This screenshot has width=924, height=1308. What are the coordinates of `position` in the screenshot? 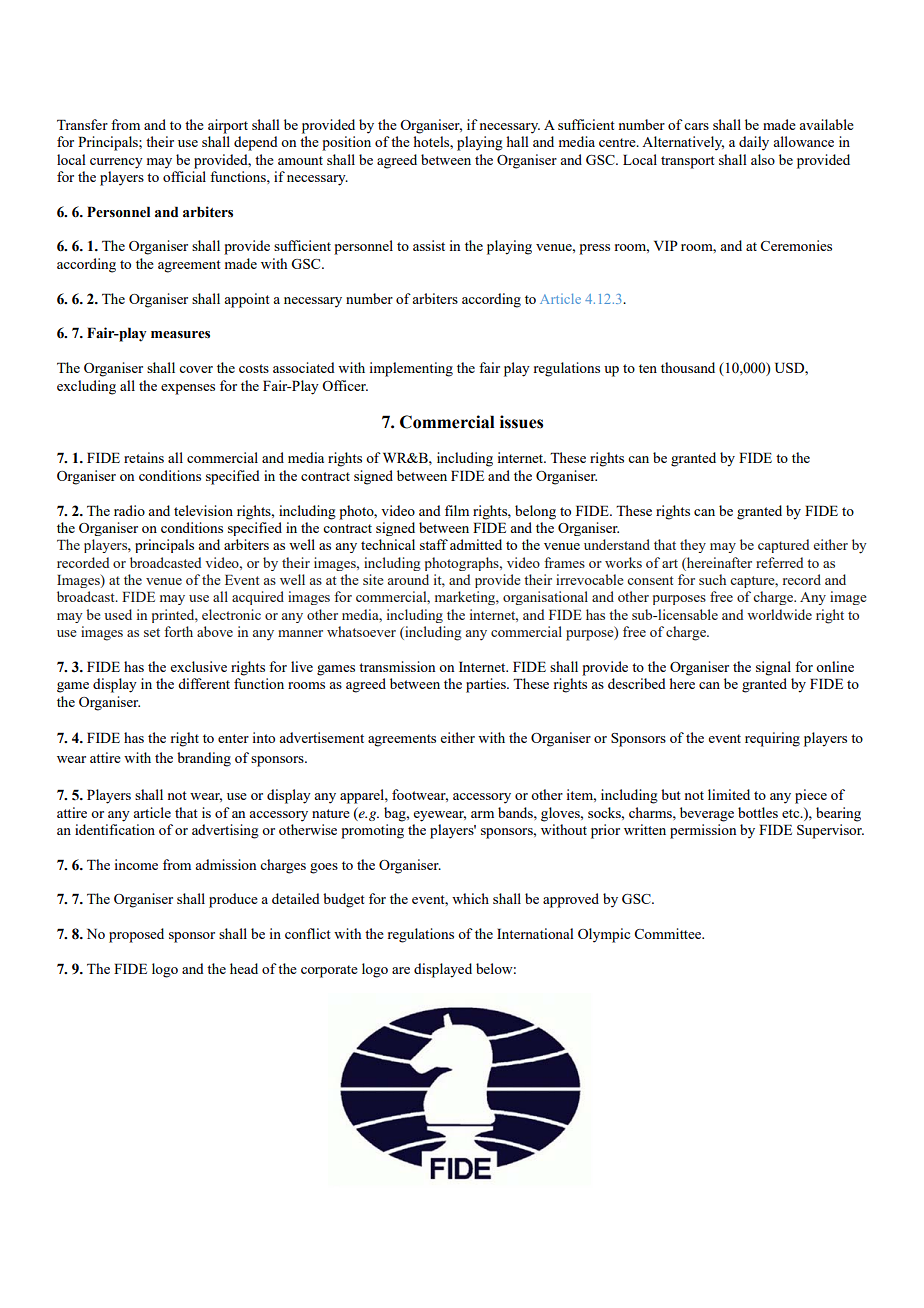 It's located at (346, 143).
